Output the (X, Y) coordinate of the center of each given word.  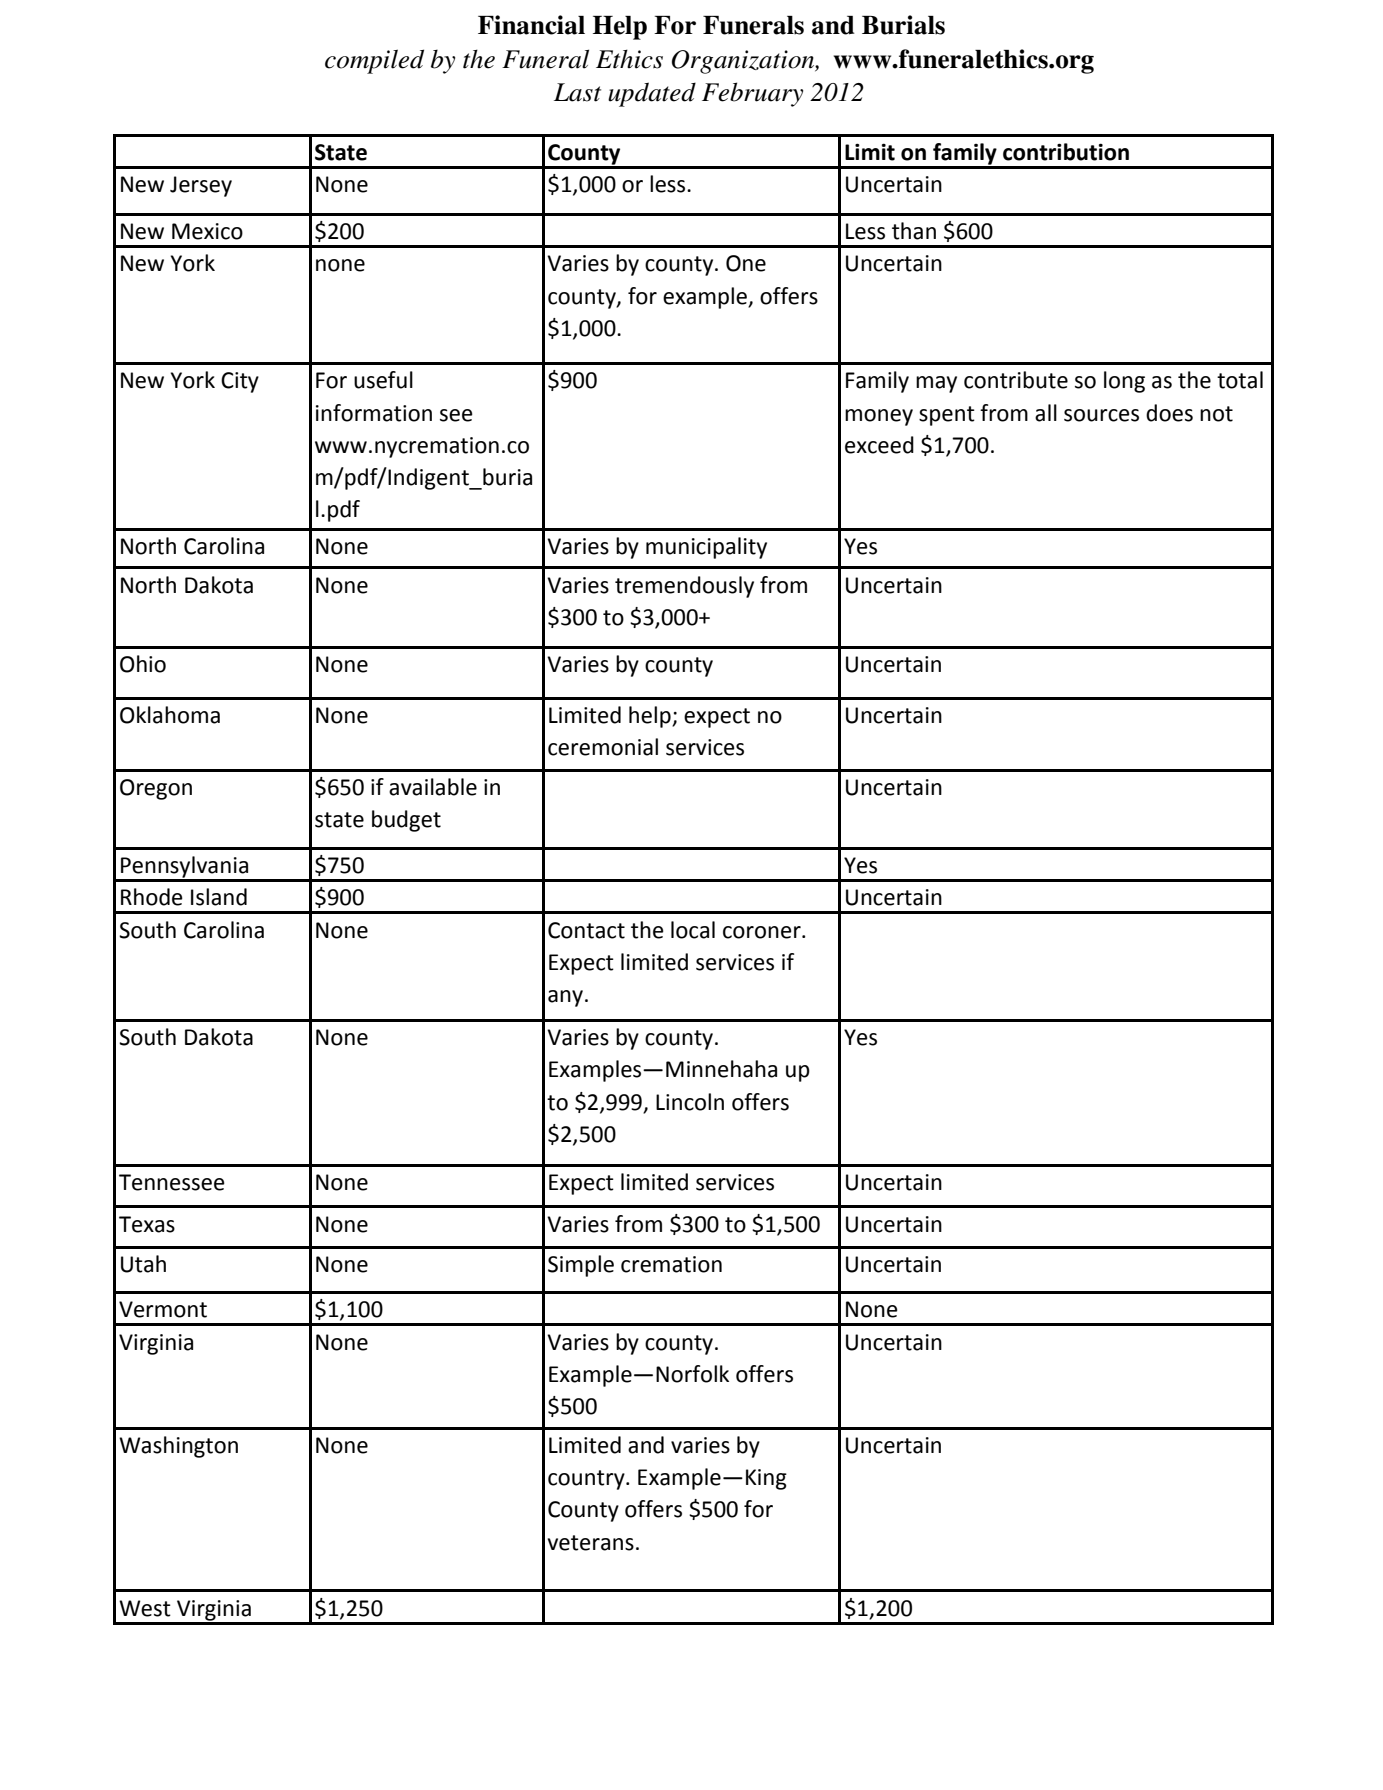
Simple (581, 1266)
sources (1101, 415)
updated (652, 94)
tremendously (684, 587)
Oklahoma (170, 715)
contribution (1066, 152)
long (1124, 382)
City (240, 382)
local (693, 930)
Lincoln (690, 1102)
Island (219, 897)
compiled (374, 61)
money (879, 417)
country (587, 1480)
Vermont (163, 1309)
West (145, 1608)
